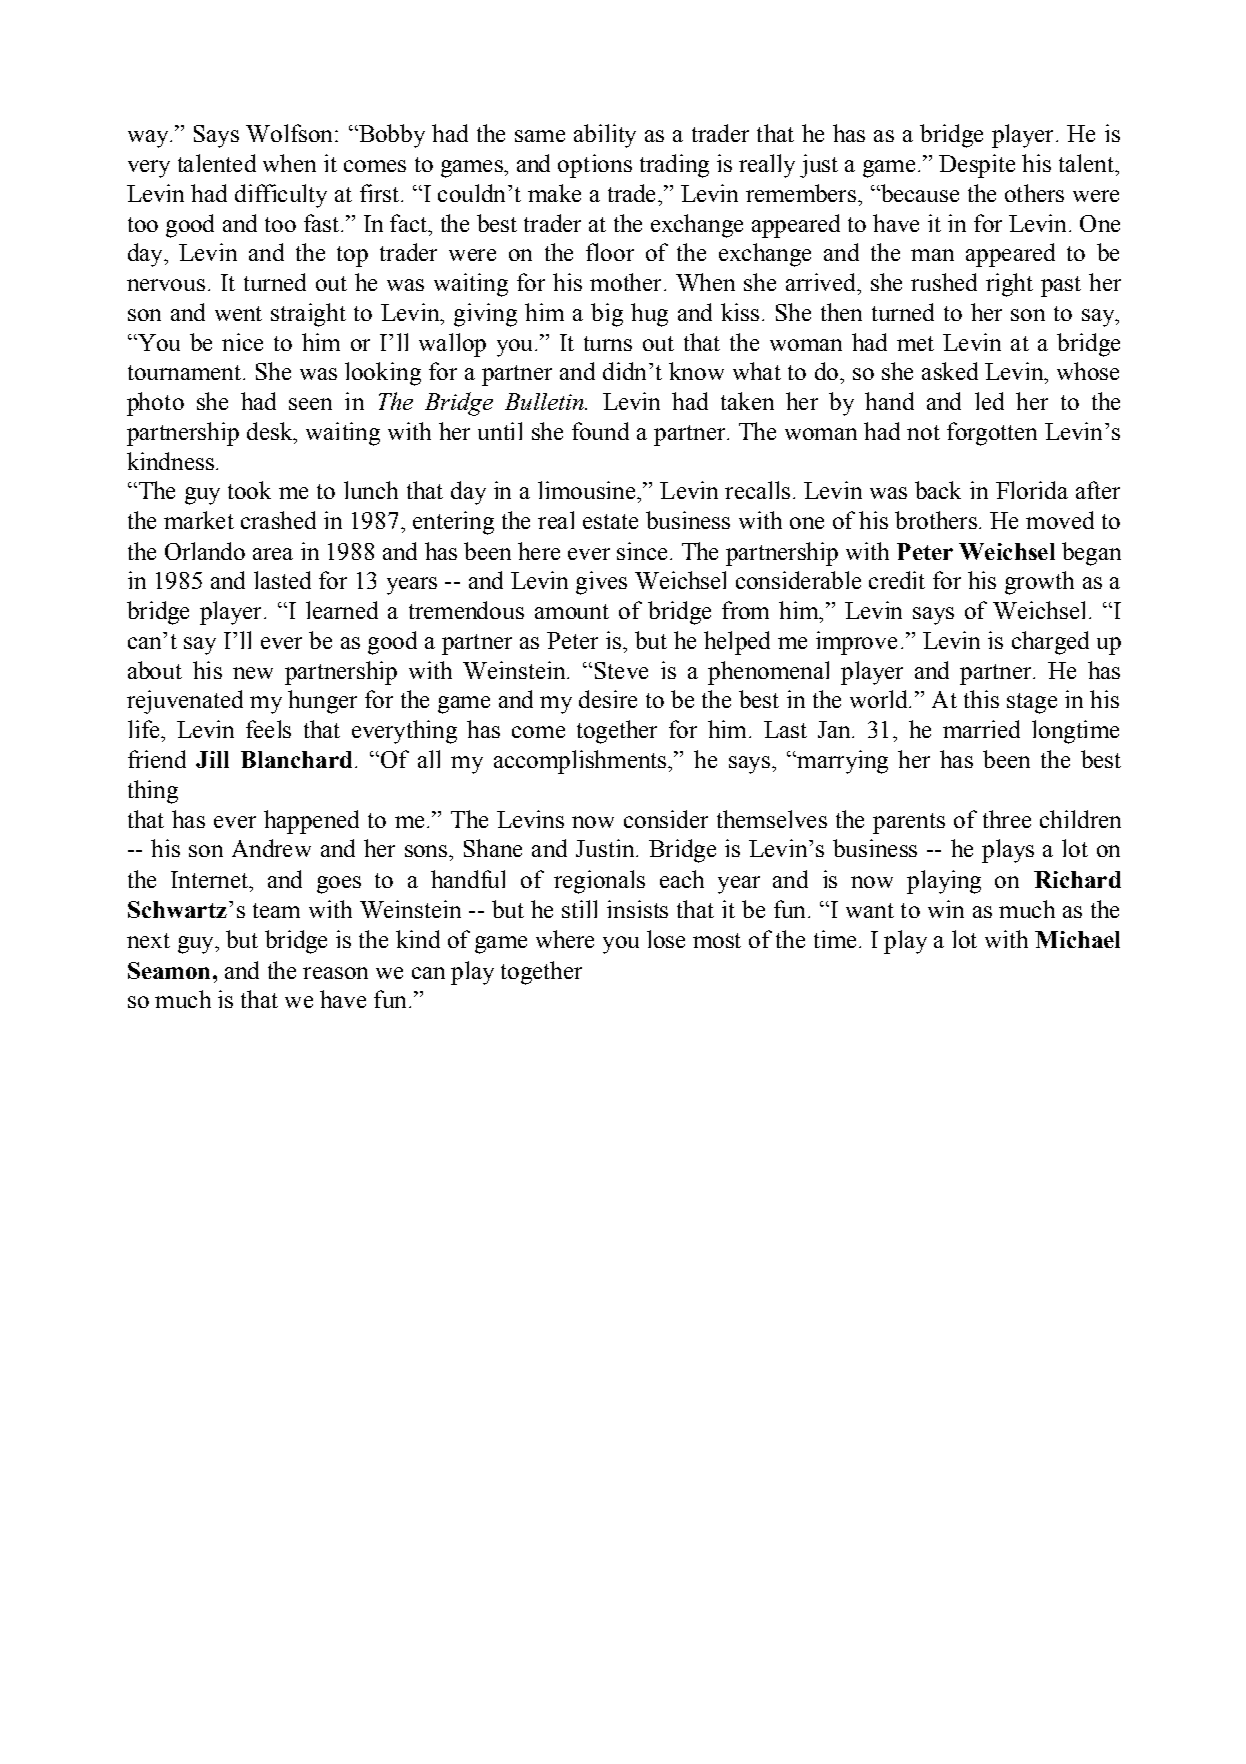  Describe the element at coordinates (977, 166) in the screenshot. I see `Despite` at that location.
